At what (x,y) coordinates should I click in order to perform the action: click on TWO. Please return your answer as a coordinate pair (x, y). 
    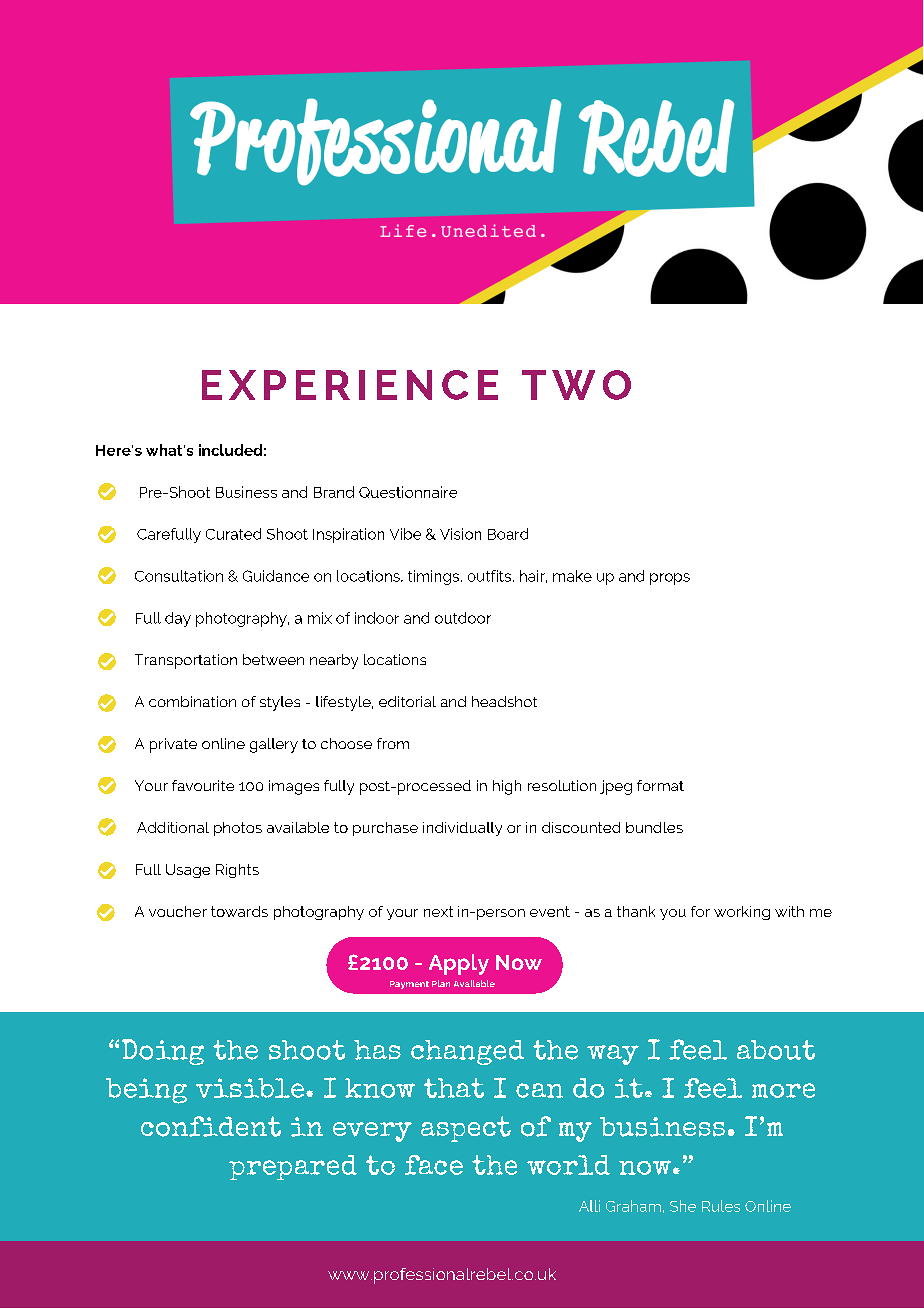
    Looking at the image, I should click on (576, 385).
